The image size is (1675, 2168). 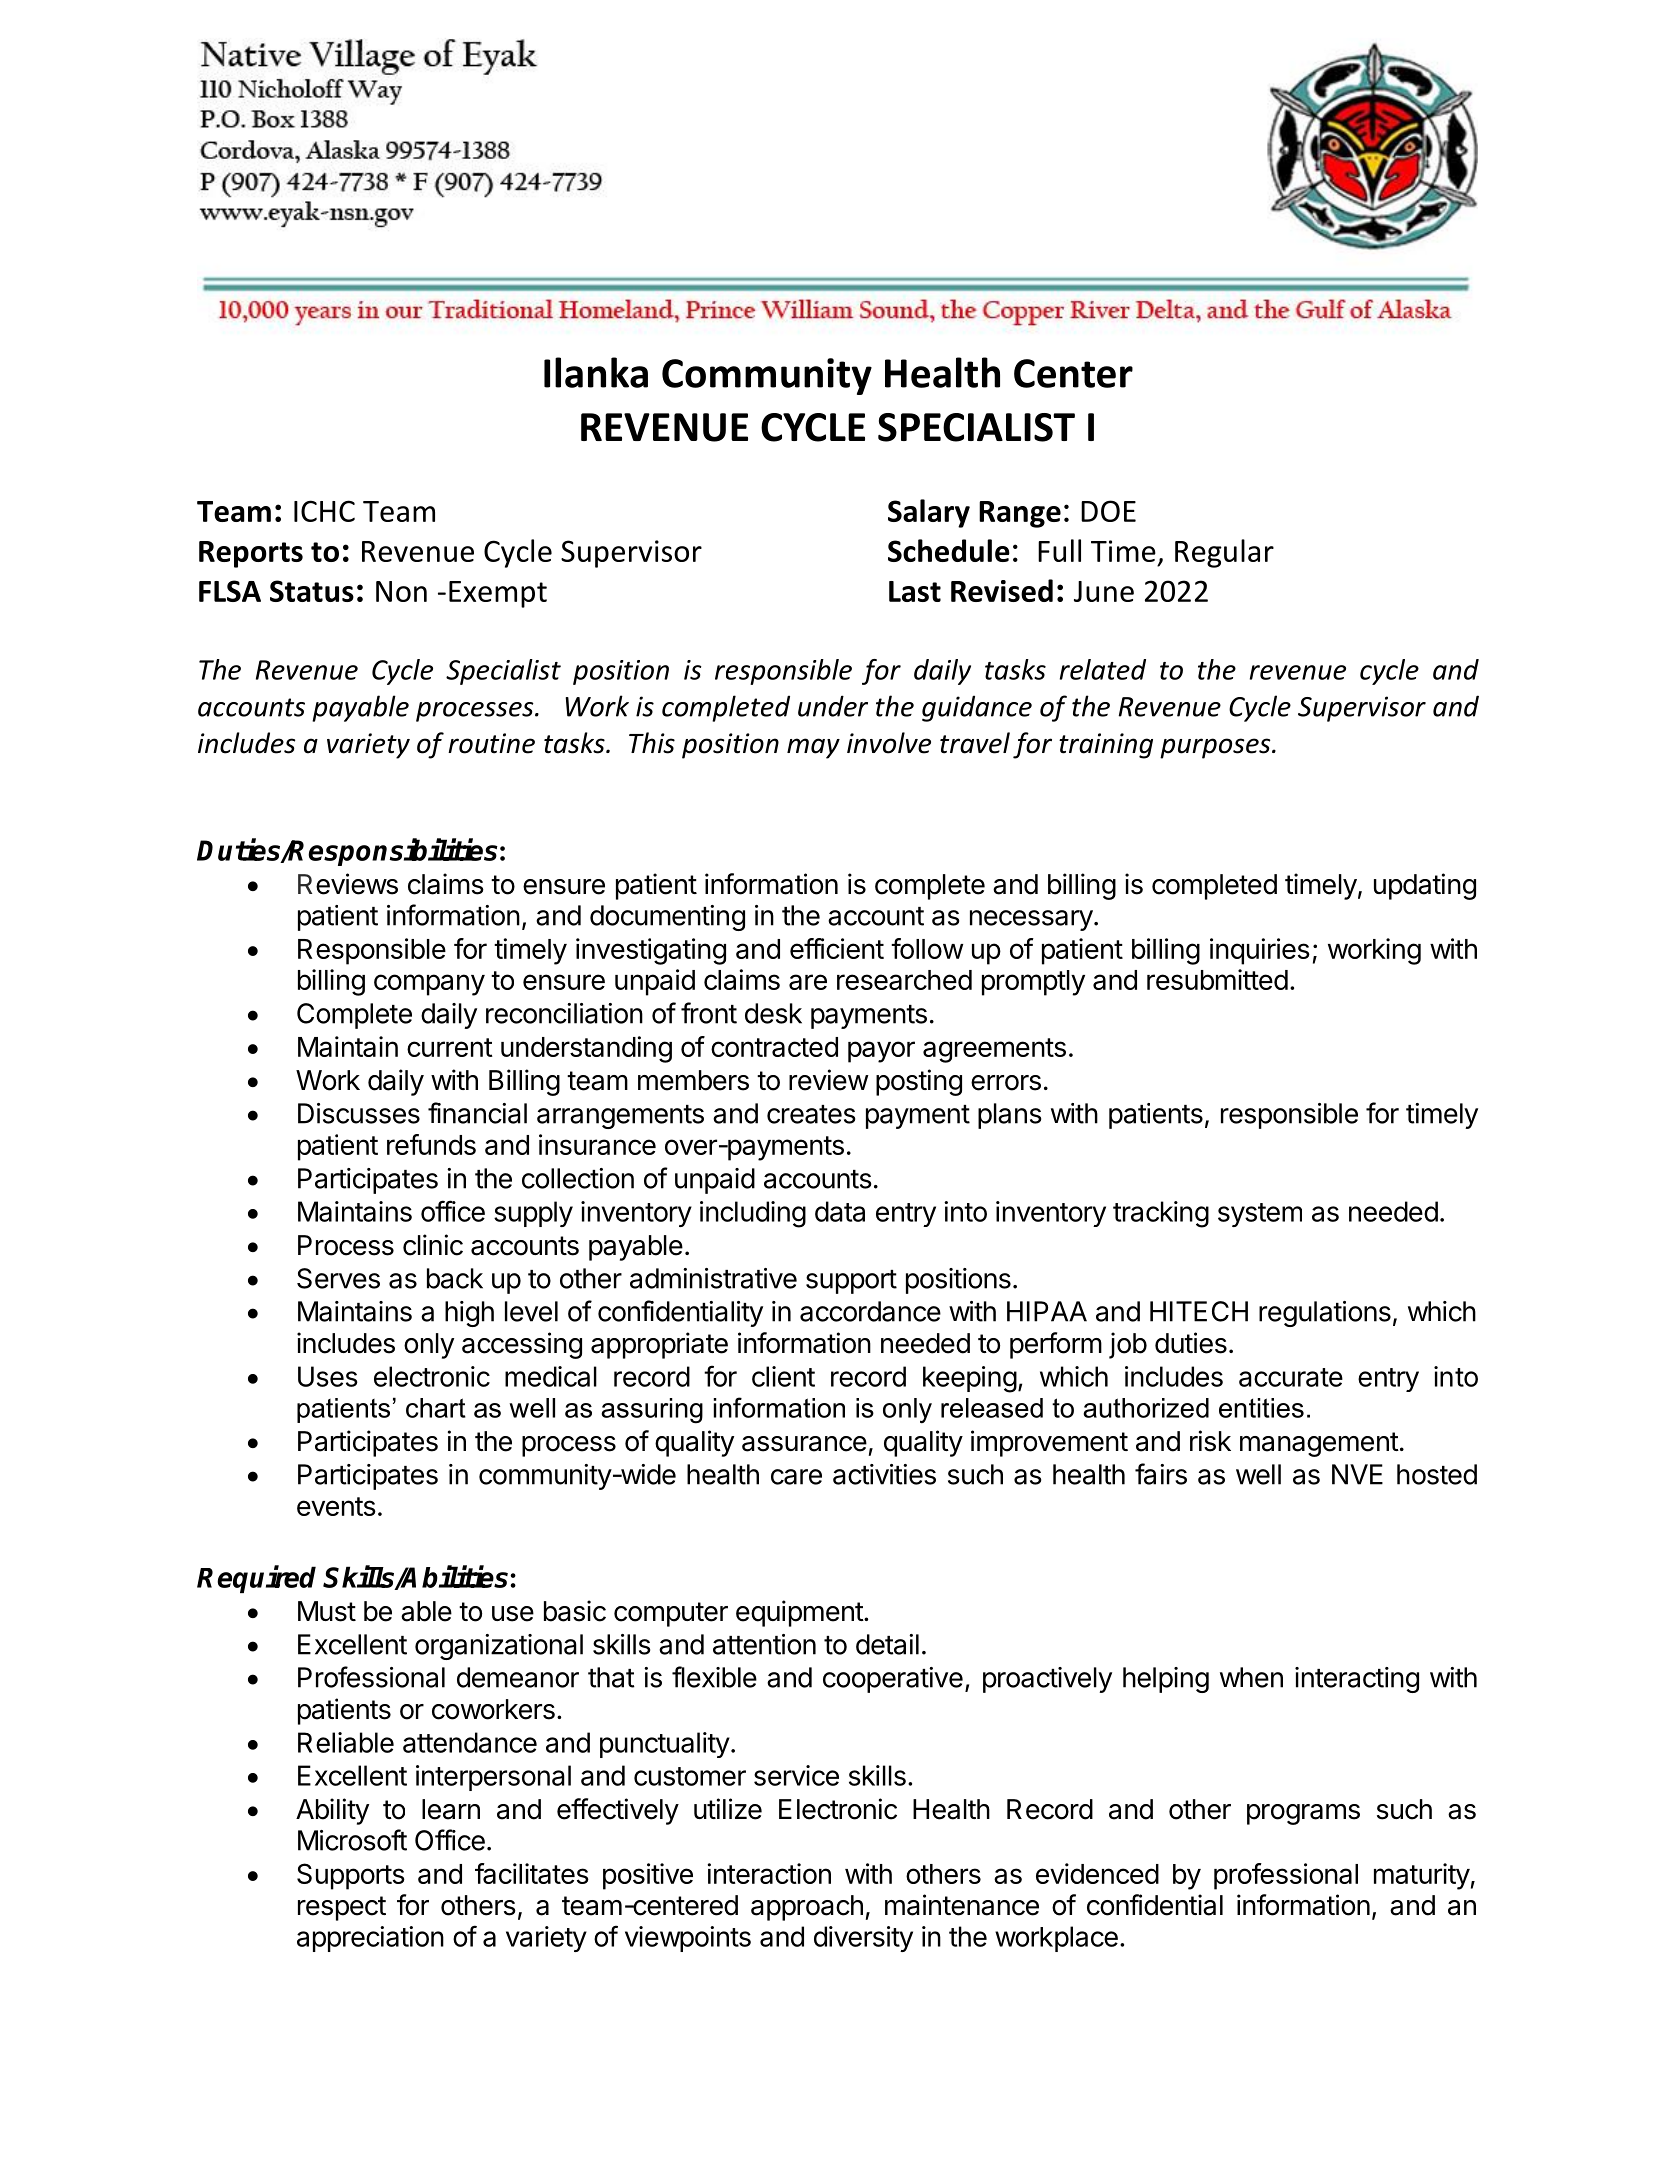 What do you see at coordinates (401, 591) in the screenshot?
I see `Non` at bounding box center [401, 591].
